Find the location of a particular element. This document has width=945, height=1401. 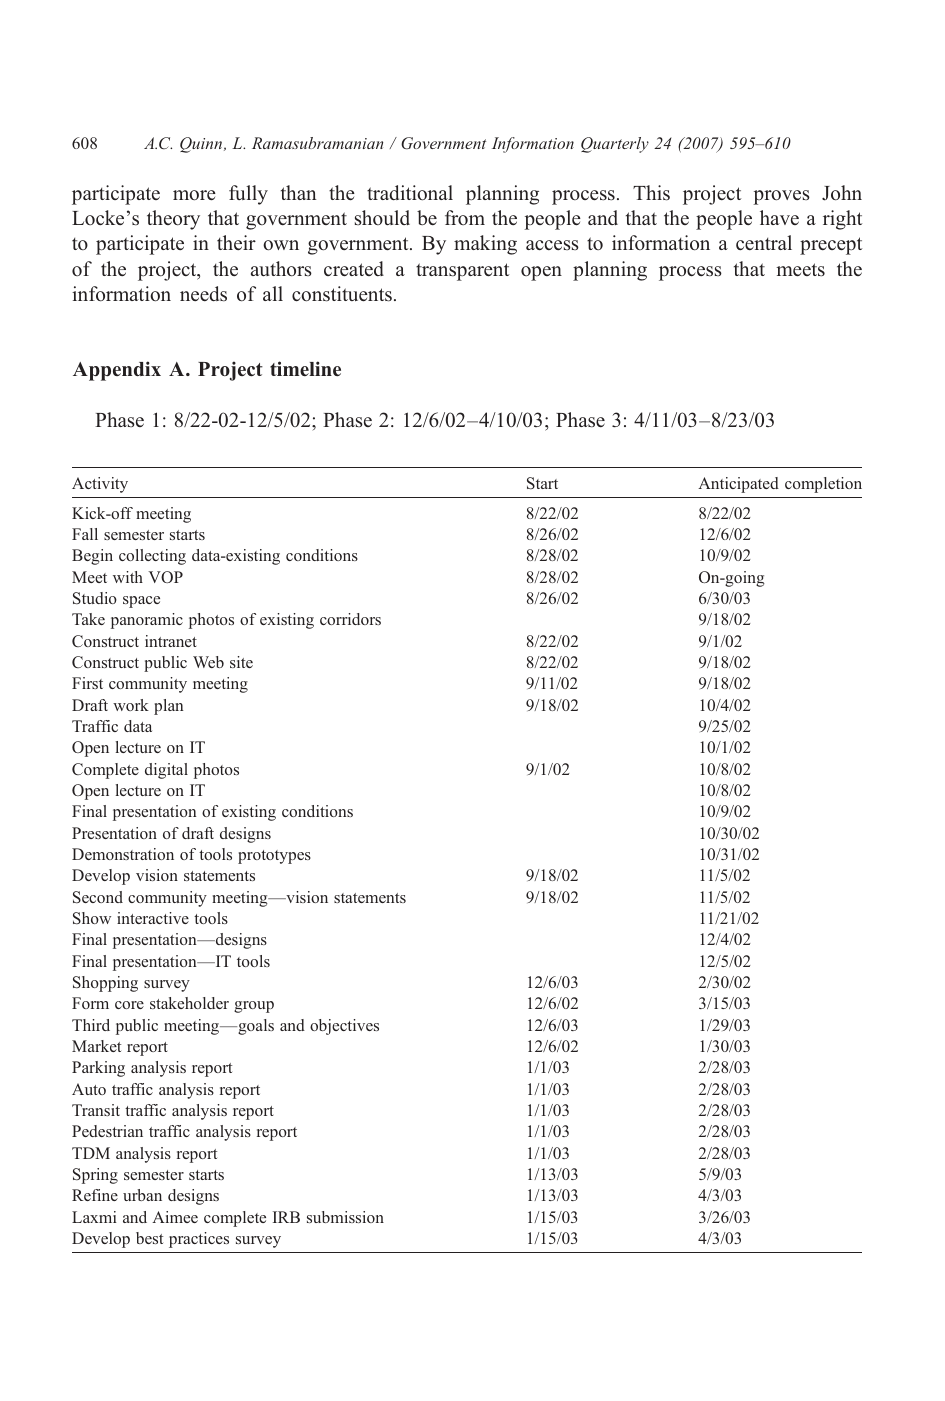

collecting is located at coordinates (152, 557).
